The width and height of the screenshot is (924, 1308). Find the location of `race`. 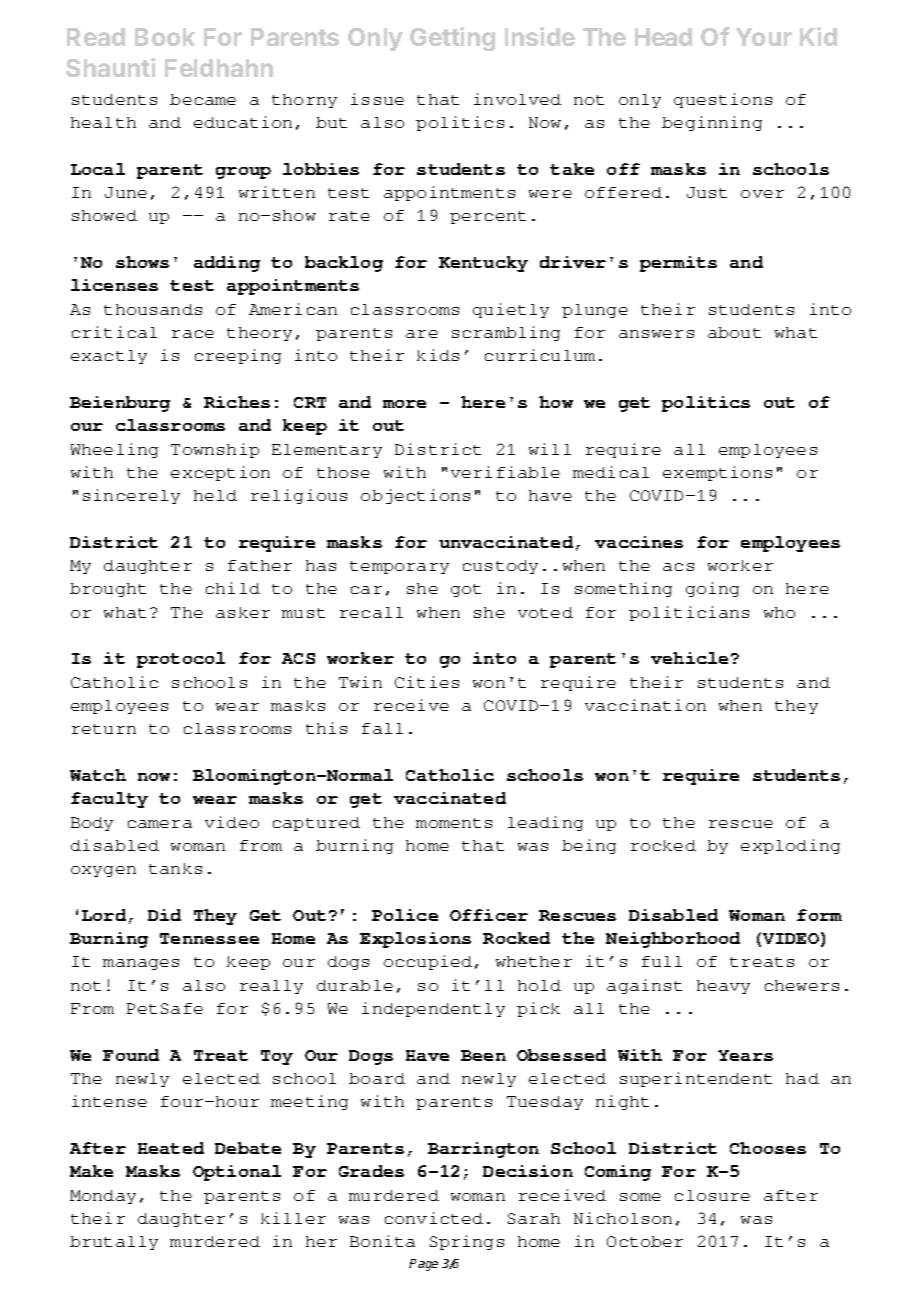

race is located at coordinates (193, 334).
